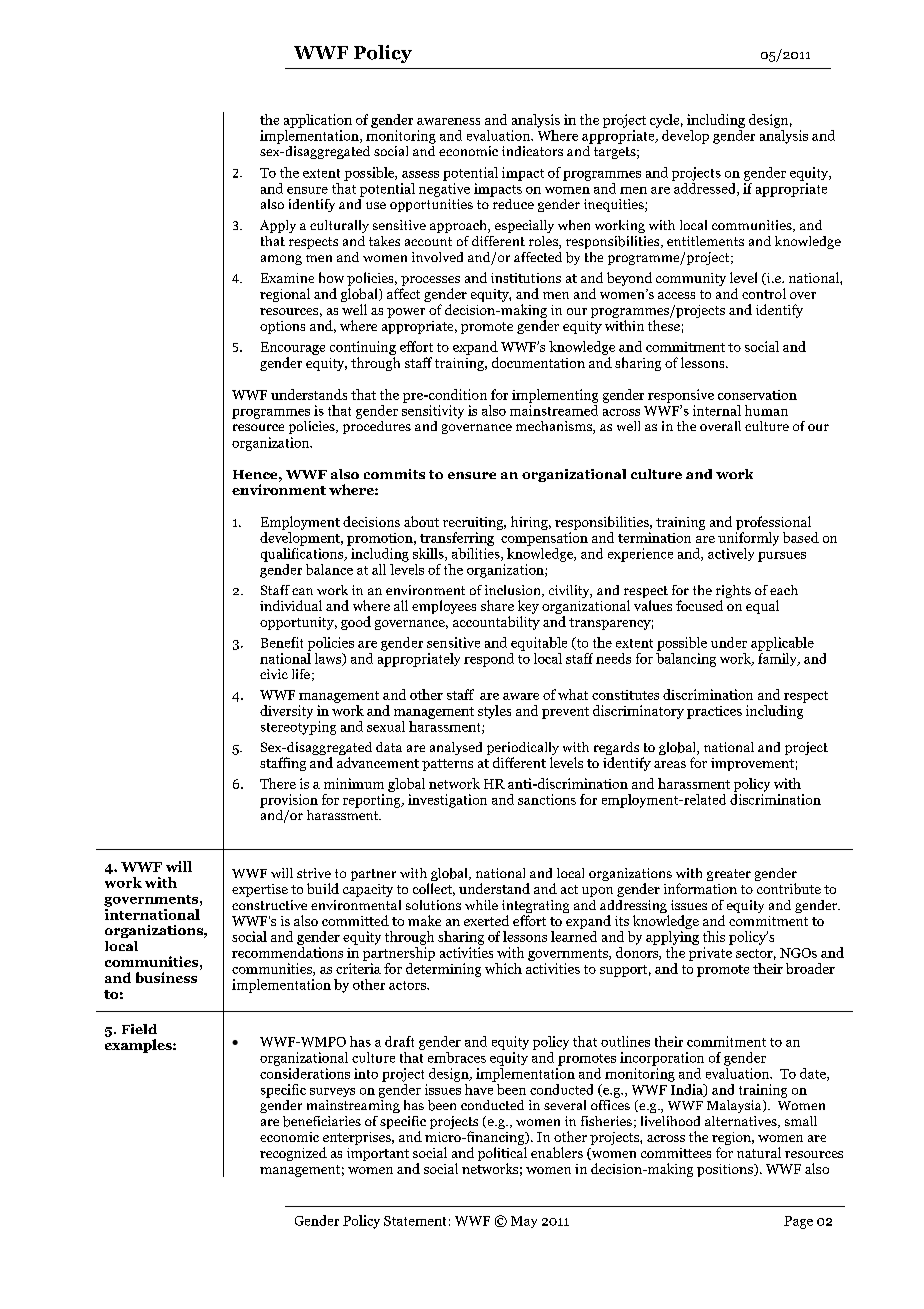  What do you see at coordinates (318, 121) in the screenshot?
I see `application` at bounding box center [318, 121].
